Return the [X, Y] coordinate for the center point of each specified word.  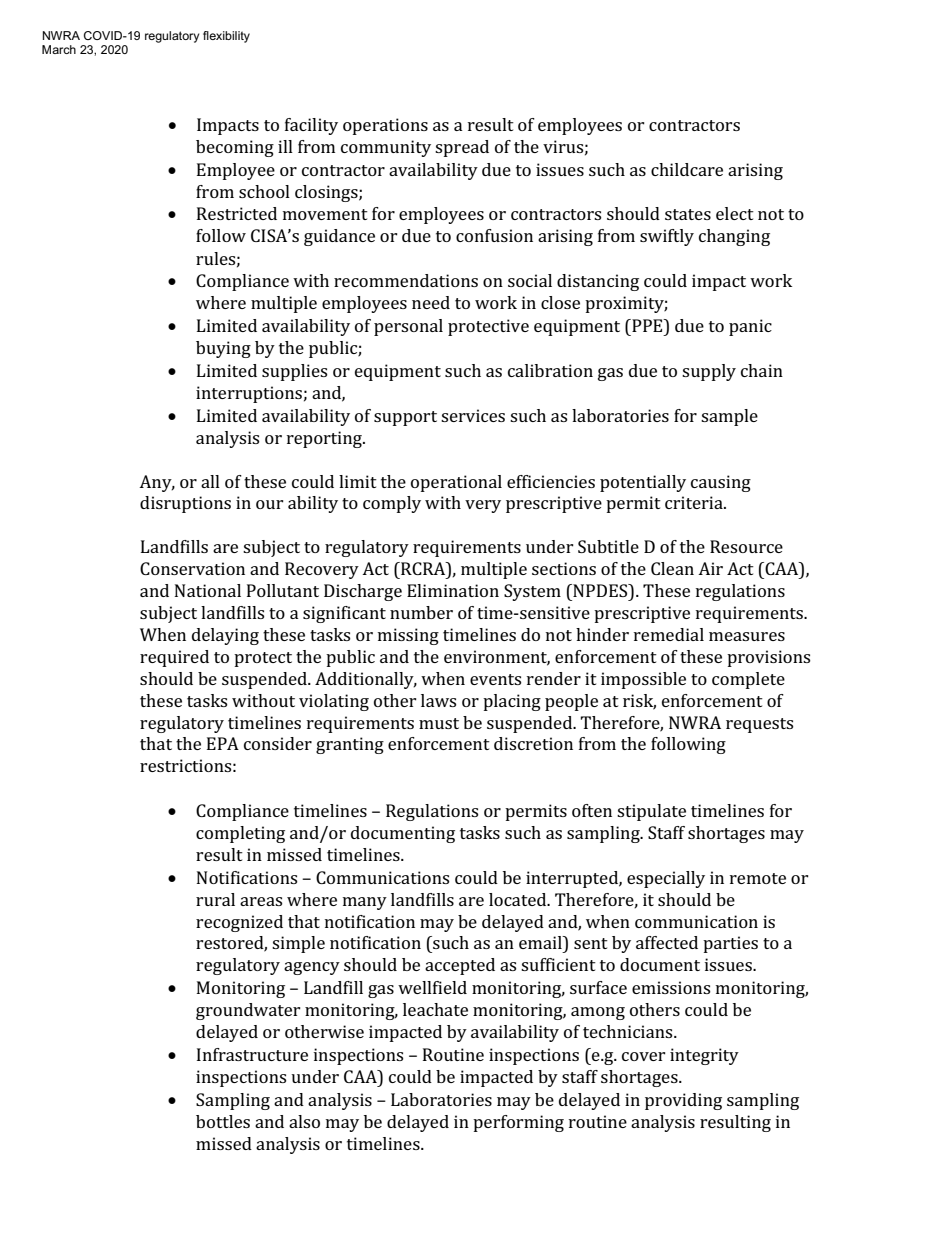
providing [683, 1101]
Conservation [192, 568]
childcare [687, 169]
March [59, 49]
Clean [672, 568]
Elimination [453, 590]
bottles [223, 1121]
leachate [435, 1009]
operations [385, 126]
